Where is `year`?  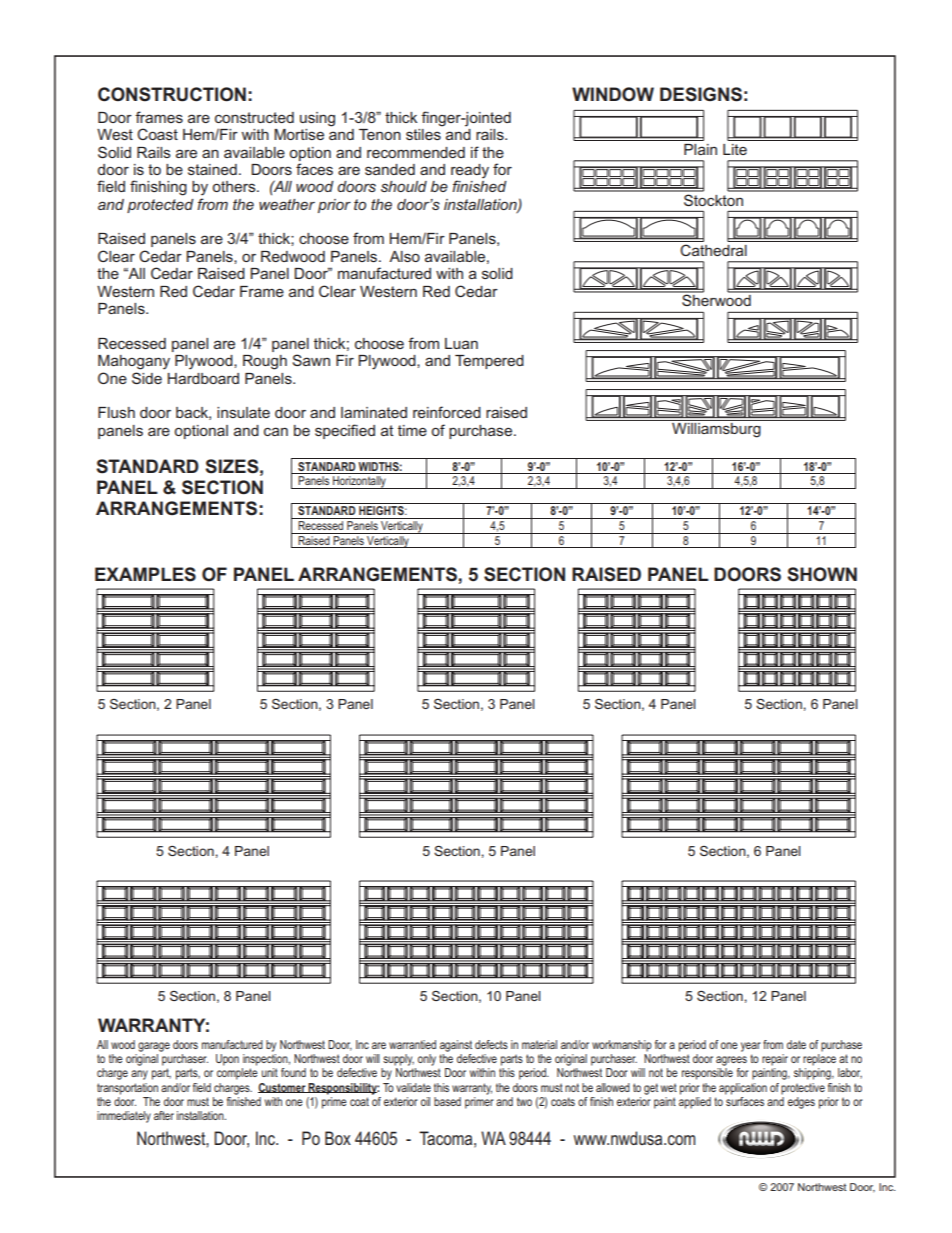
year is located at coordinates (751, 1047).
